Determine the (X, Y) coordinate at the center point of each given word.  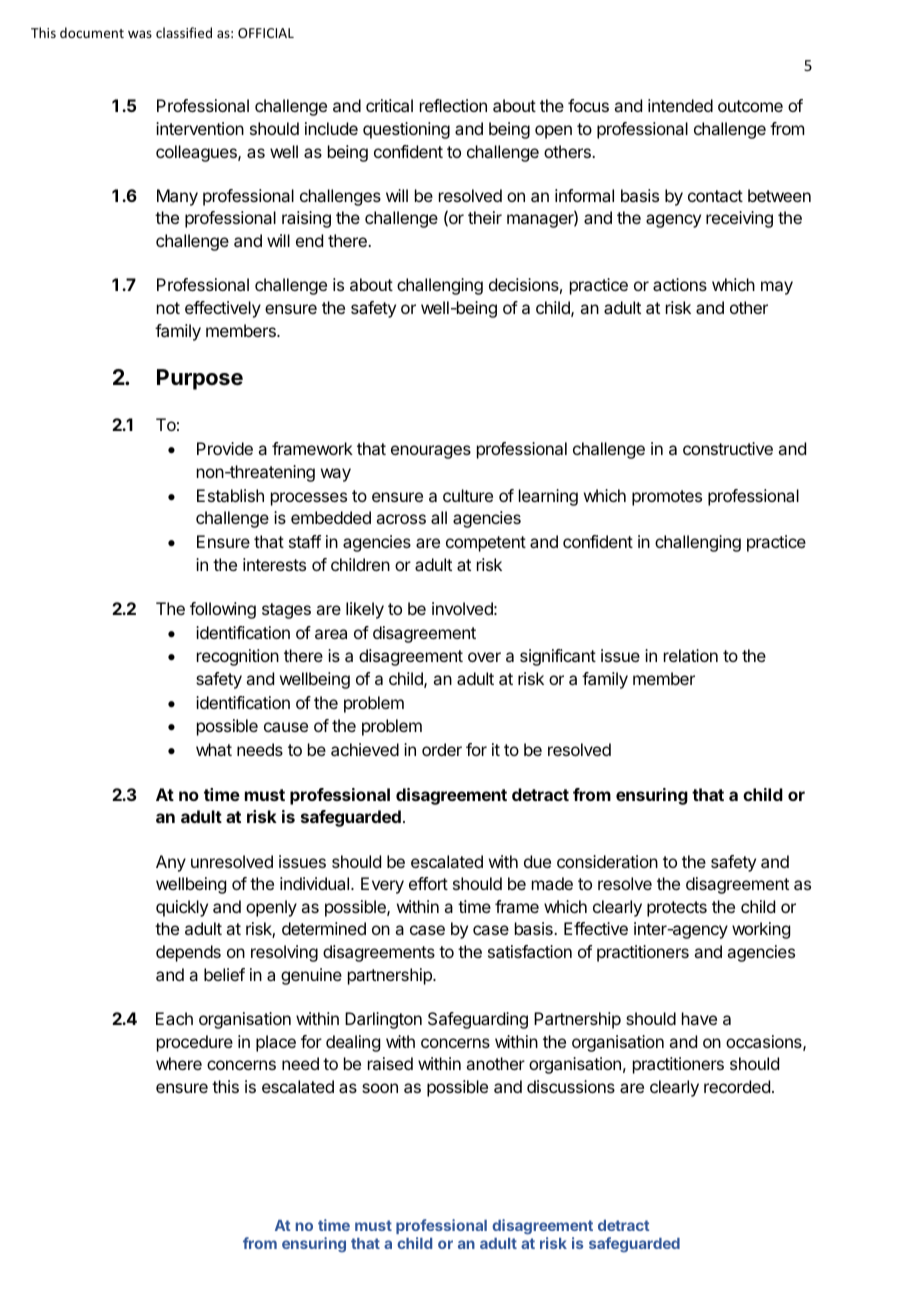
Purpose (200, 379)
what (214, 749)
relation (691, 655)
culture (468, 495)
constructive (728, 448)
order (442, 749)
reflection (453, 105)
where (179, 1063)
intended (680, 105)
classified (184, 32)
